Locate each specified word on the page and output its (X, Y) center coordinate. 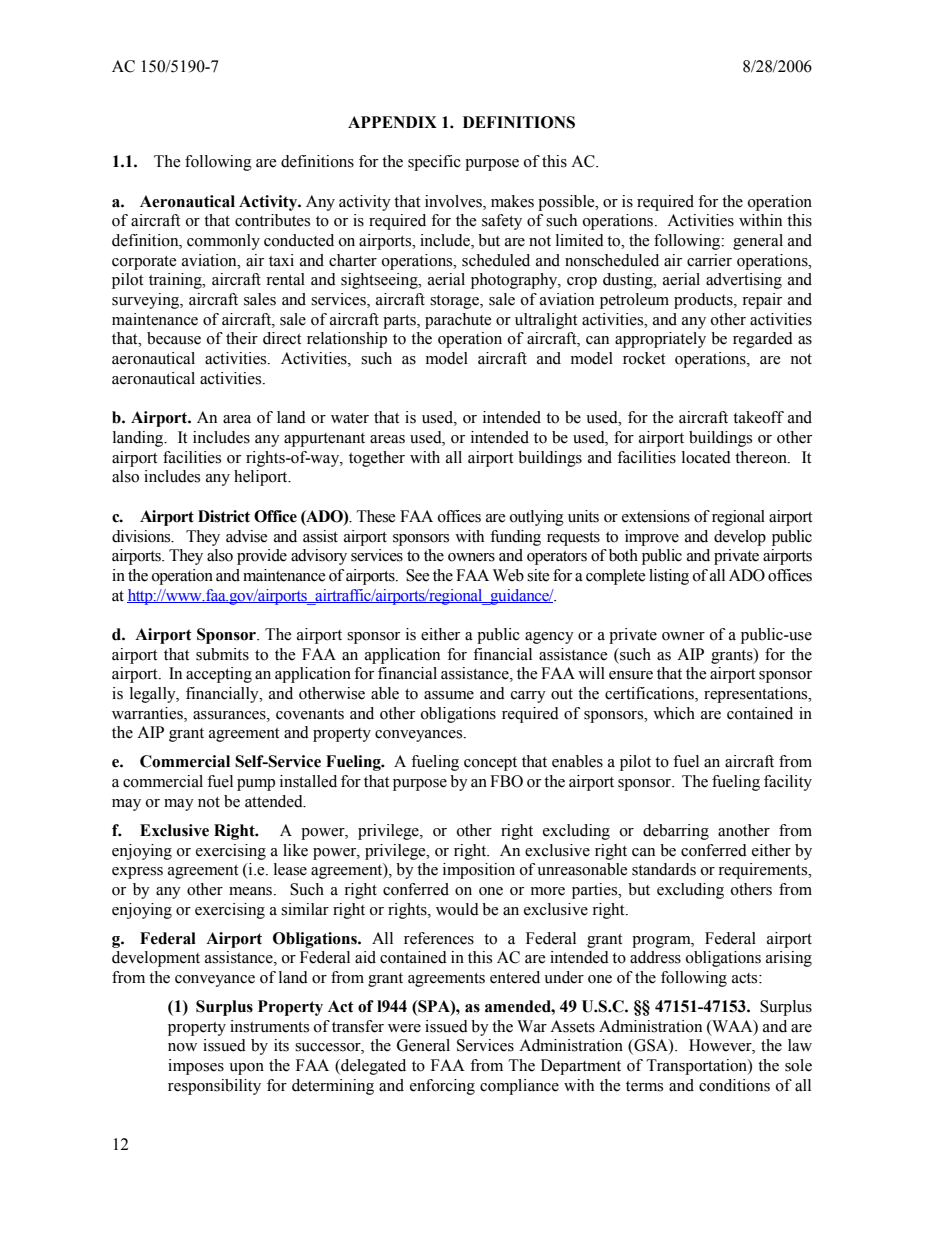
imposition (479, 871)
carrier (709, 260)
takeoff (758, 417)
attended (275, 801)
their (242, 338)
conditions (734, 1085)
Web (508, 575)
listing (669, 577)
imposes (196, 1067)
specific (434, 163)
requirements (764, 871)
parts (400, 322)
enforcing (442, 1087)
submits (222, 654)
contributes (272, 220)
